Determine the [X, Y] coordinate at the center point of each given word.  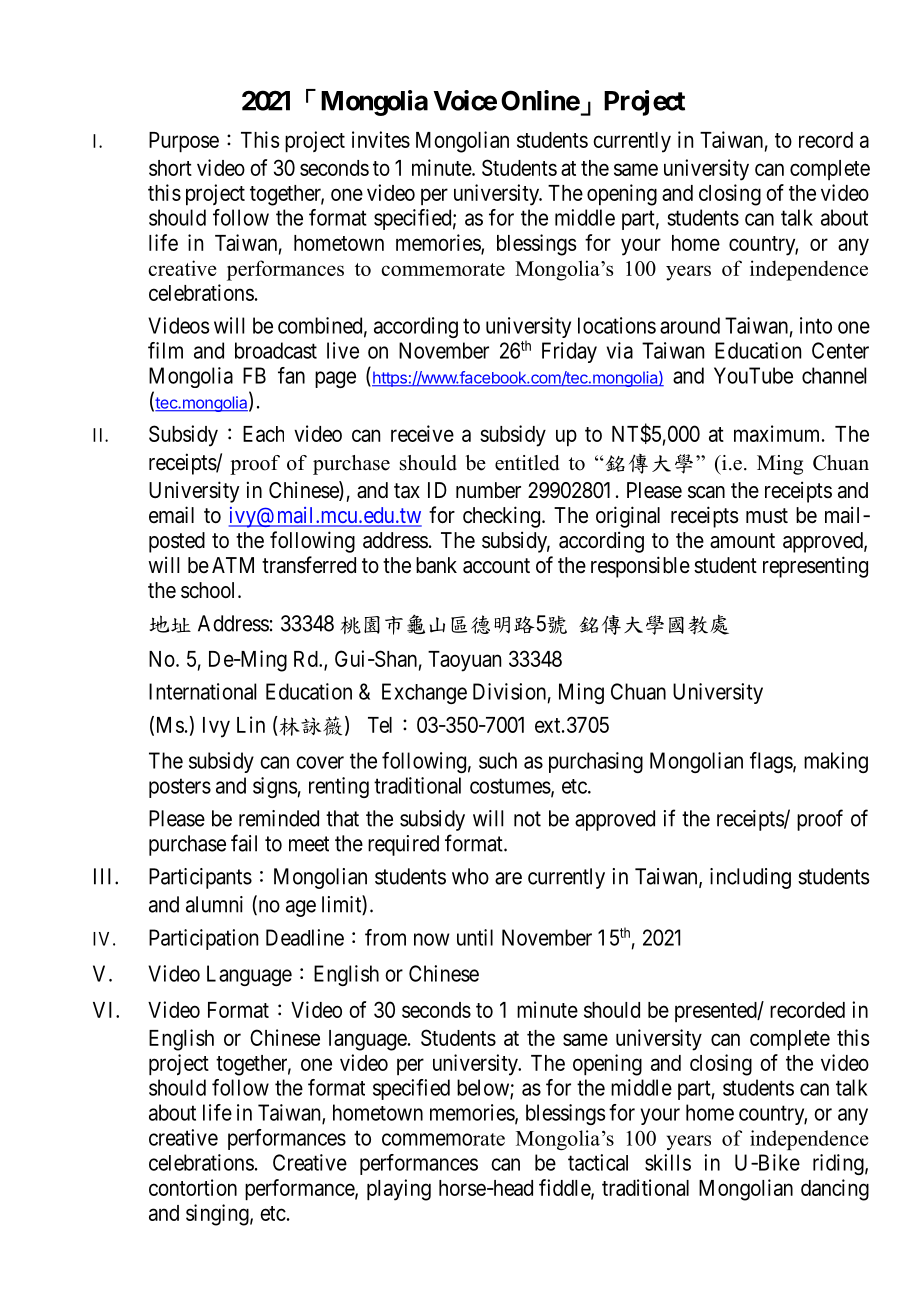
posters [180, 788]
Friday [569, 352]
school [210, 590]
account [496, 566]
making [836, 762]
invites [381, 139]
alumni [214, 904]
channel [834, 375]
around [690, 325]
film [165, 350]
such [498, 760]
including [750, 878]
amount [742, 541]
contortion [193, 1187]
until [475, 937]
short [170, 168]
